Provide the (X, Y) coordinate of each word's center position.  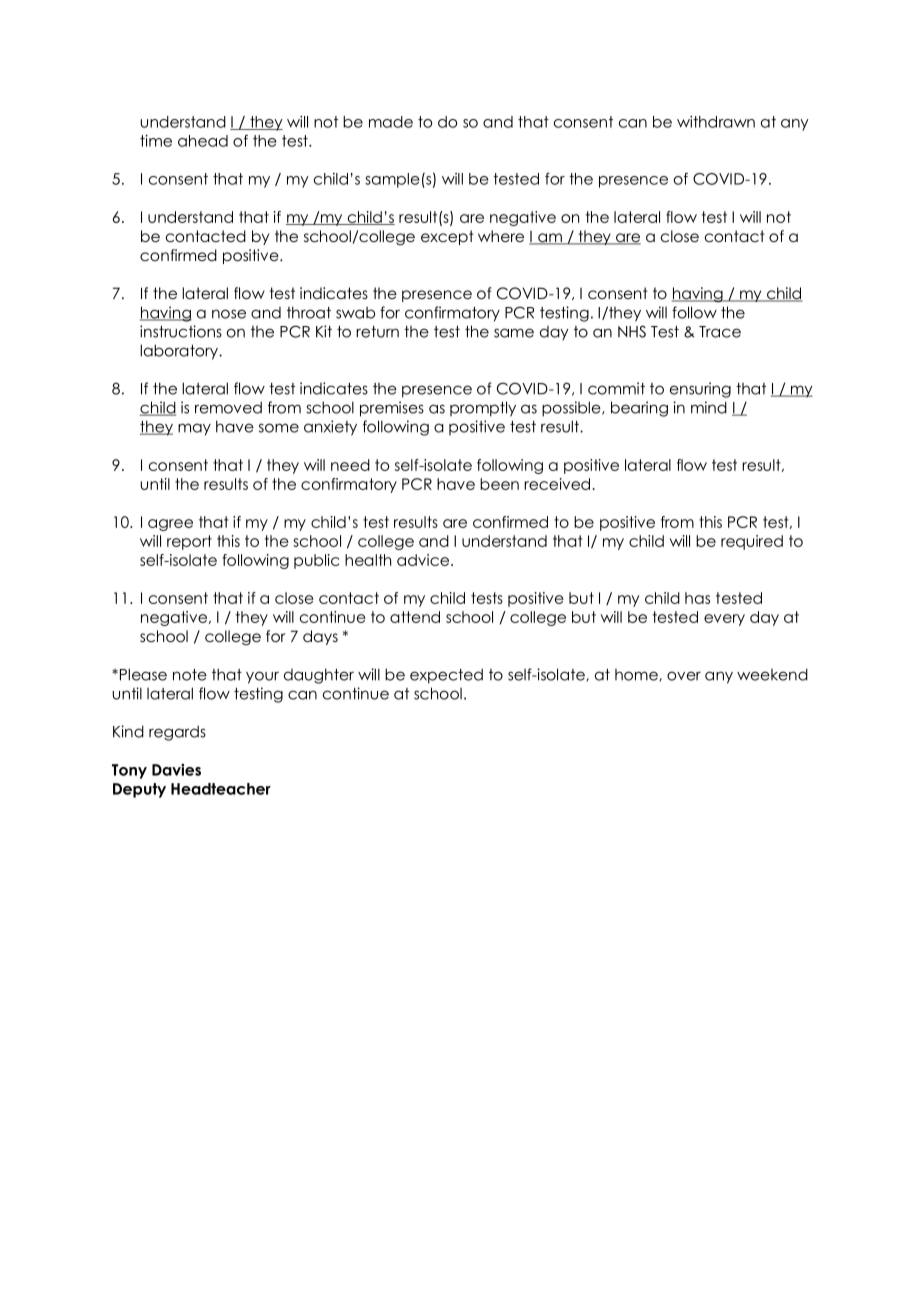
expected (446, 676)
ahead (203, 141)
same (514, 333)
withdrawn (716, 122)
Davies (176, 770)
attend (415, 617)
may (194, 429)
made (391, 122)
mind (709, 407)
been (499, 484)
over (684, 676)
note (190, 675)
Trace (720, 332)
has (697, 598)
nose (229, 314)
